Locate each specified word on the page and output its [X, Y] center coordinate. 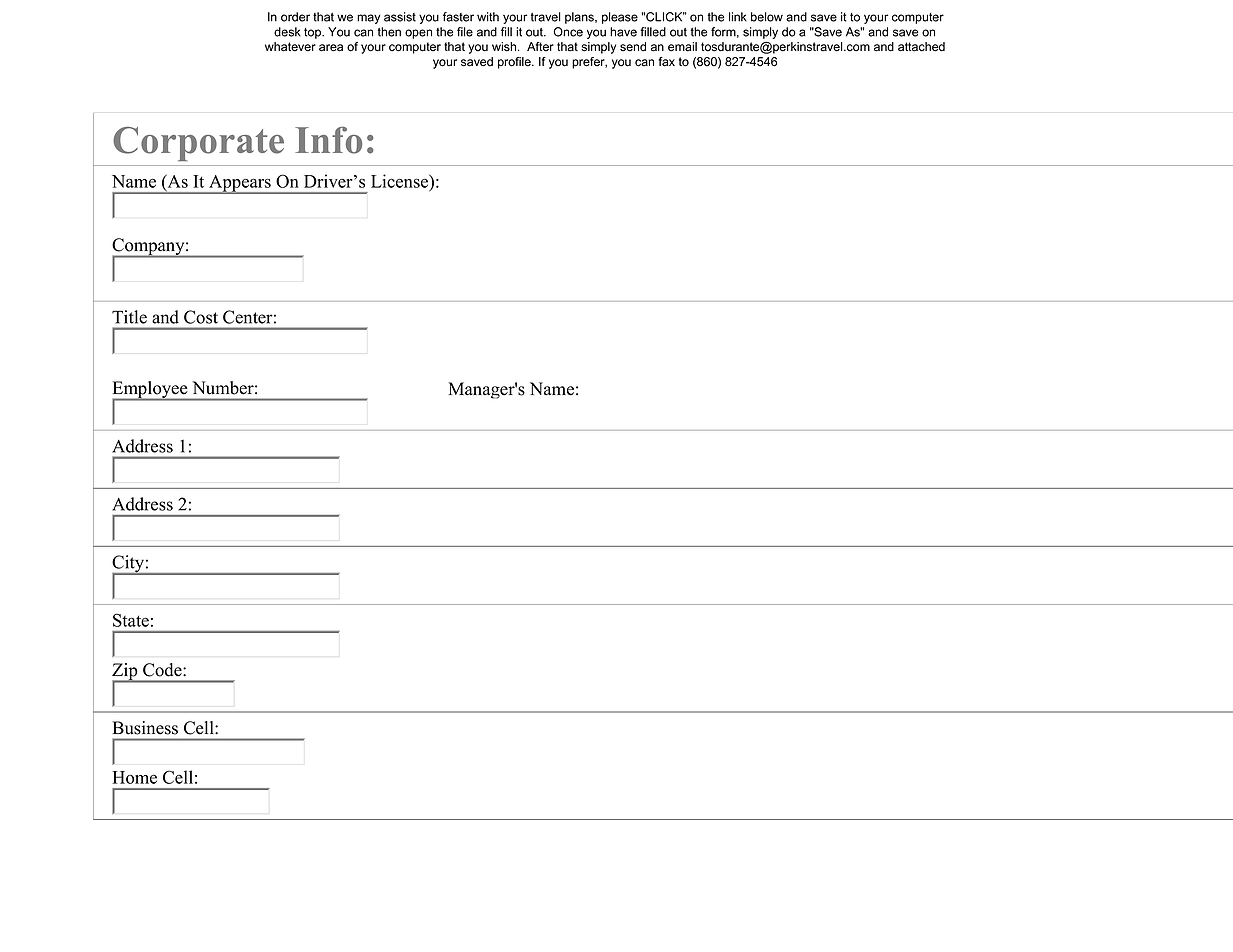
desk [287, 32]
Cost [201, 317]
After [540, 47]
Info [328, 140]
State [131, 620]
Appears [240, 184]
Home [134, 777]
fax [666, 62]
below [767, 17]
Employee [151, 391]
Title [129, 317]
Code [163, 670]
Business [145, 728]
